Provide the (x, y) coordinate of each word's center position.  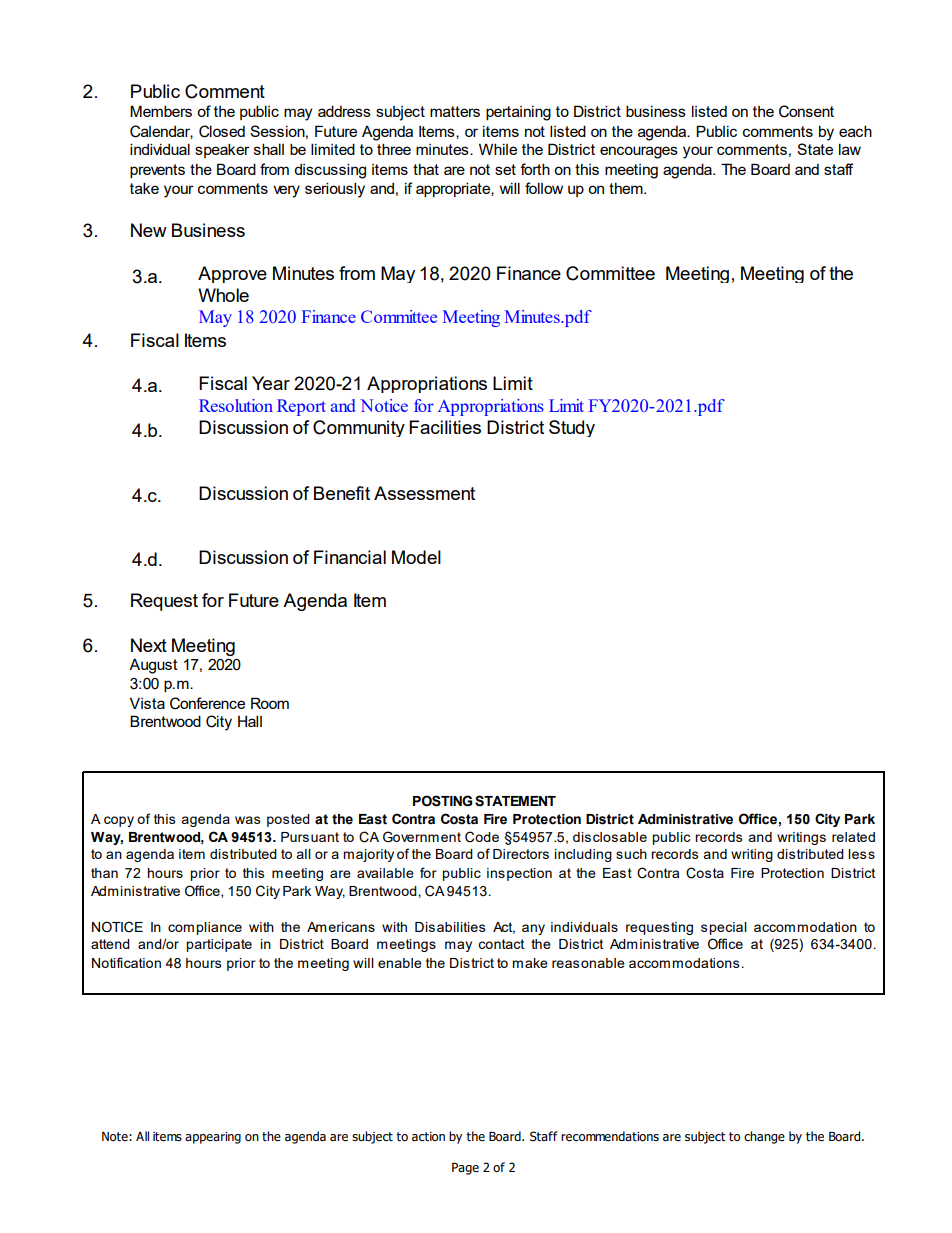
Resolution (236, 405)
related (853, 837)
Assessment (424, 493)
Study (572, 428)
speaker (222, 150)
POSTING (442, 801)
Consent (806, 111)
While (498, 149)
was (248, 820)
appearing (213, 1138)
